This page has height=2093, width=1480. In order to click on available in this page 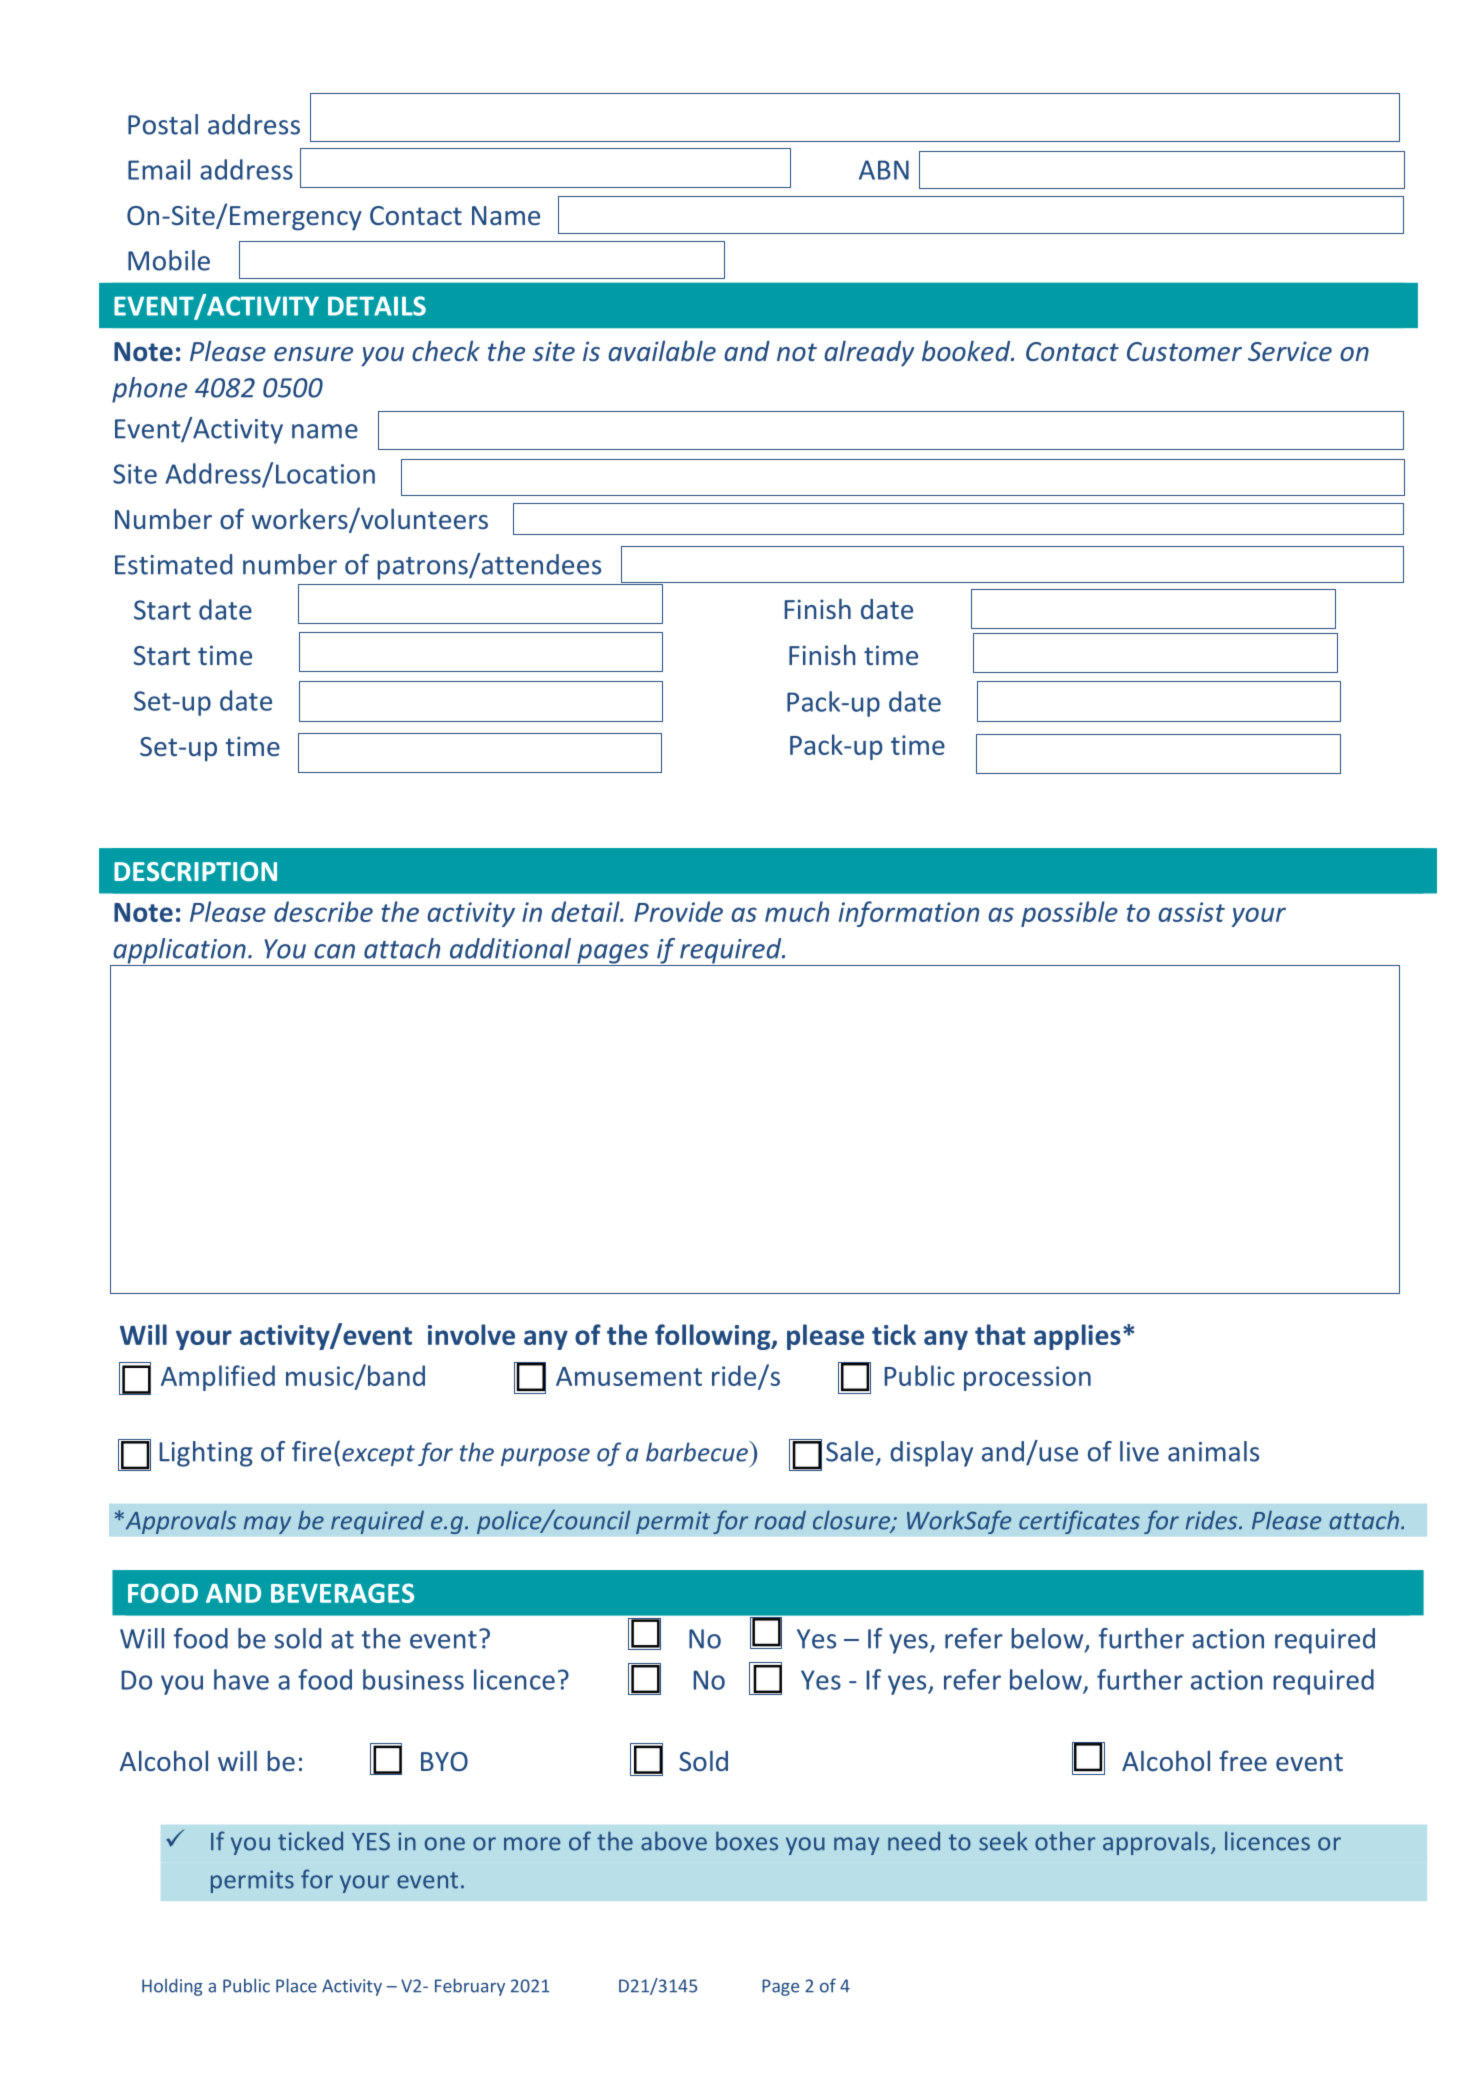, I will do `click(662, 351)`.
